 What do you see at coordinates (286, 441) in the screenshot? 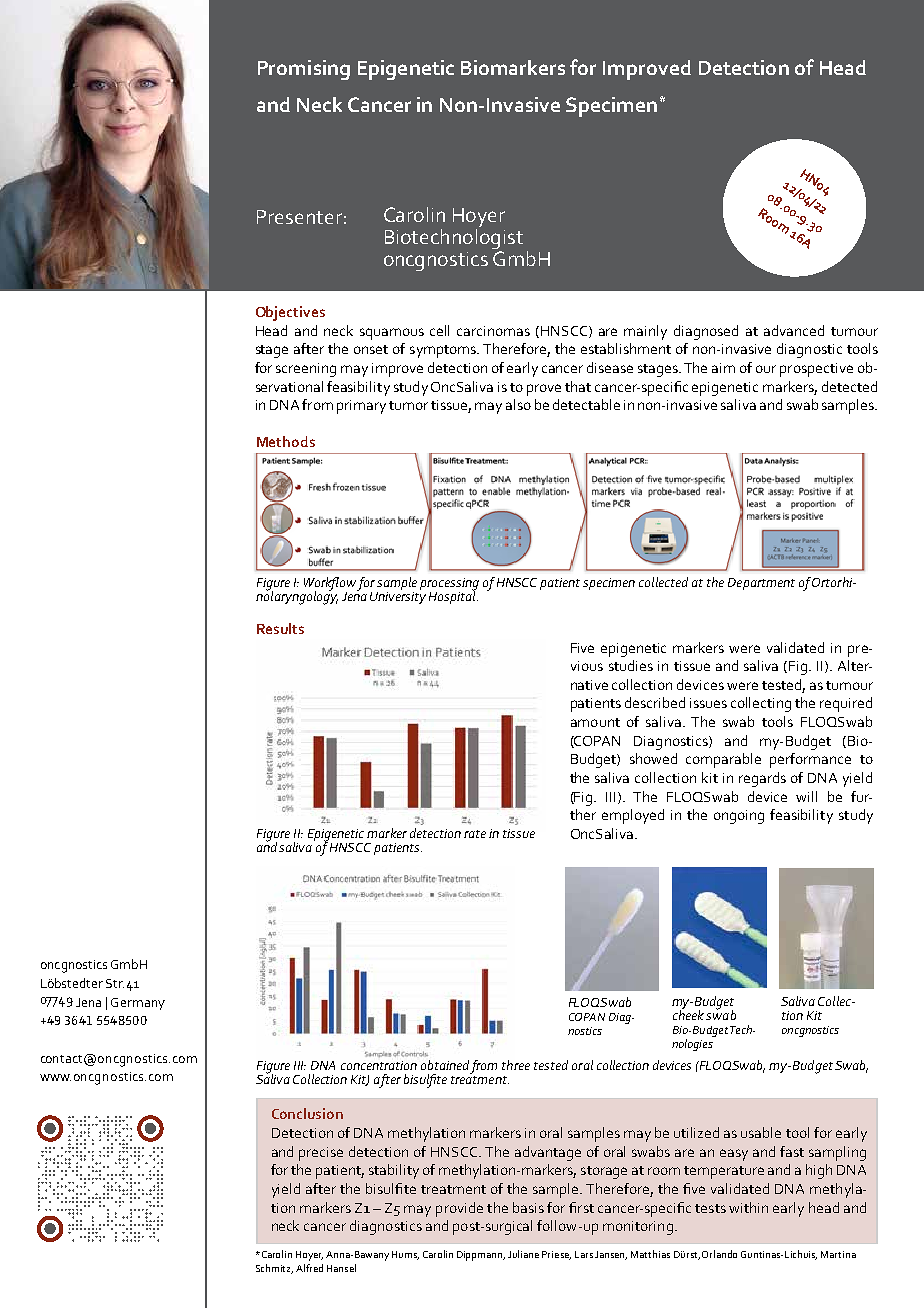
I see `Methods` at bounding box center [286, 441].
